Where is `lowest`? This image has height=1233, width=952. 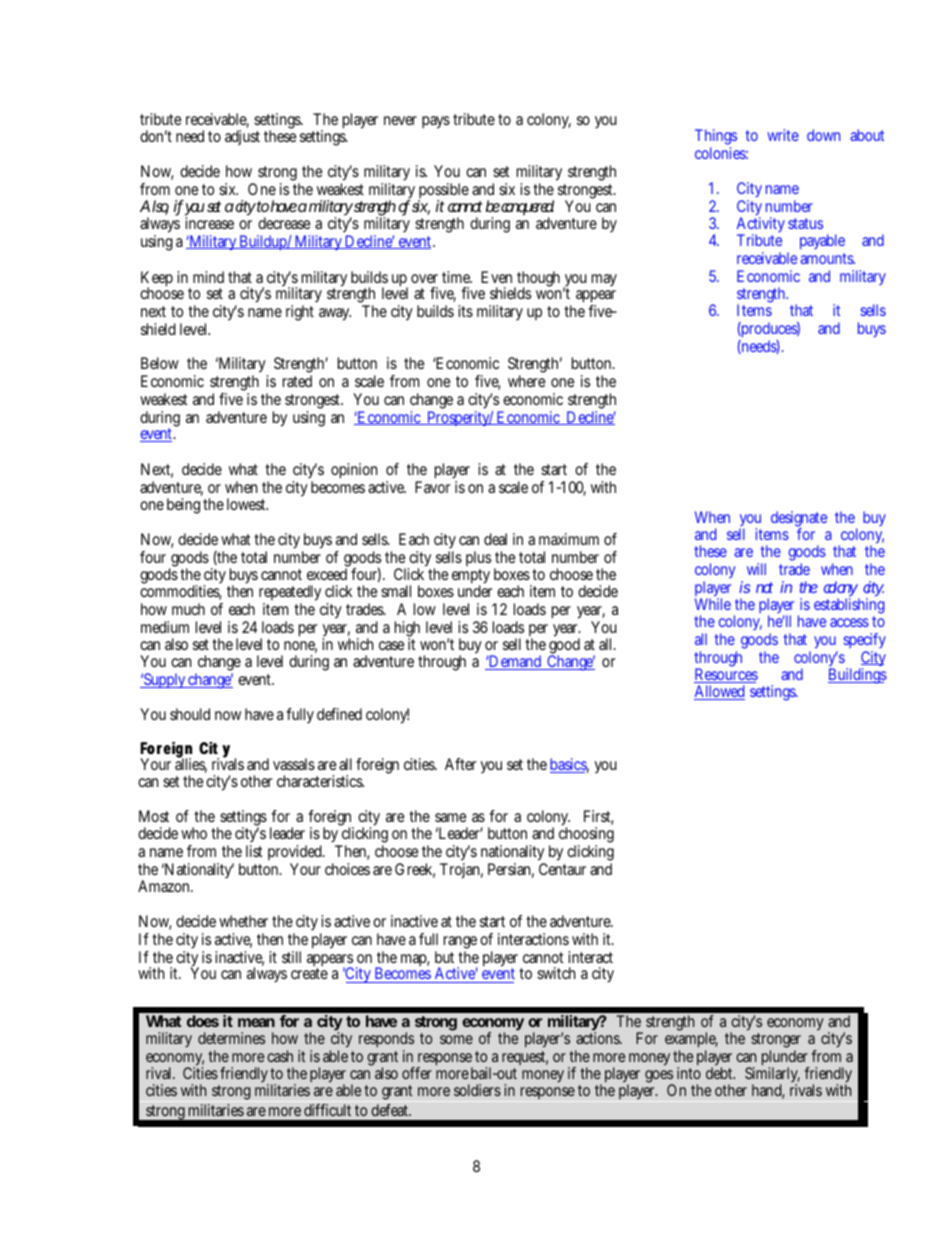 lowest is located at coordinates (247, 504).
